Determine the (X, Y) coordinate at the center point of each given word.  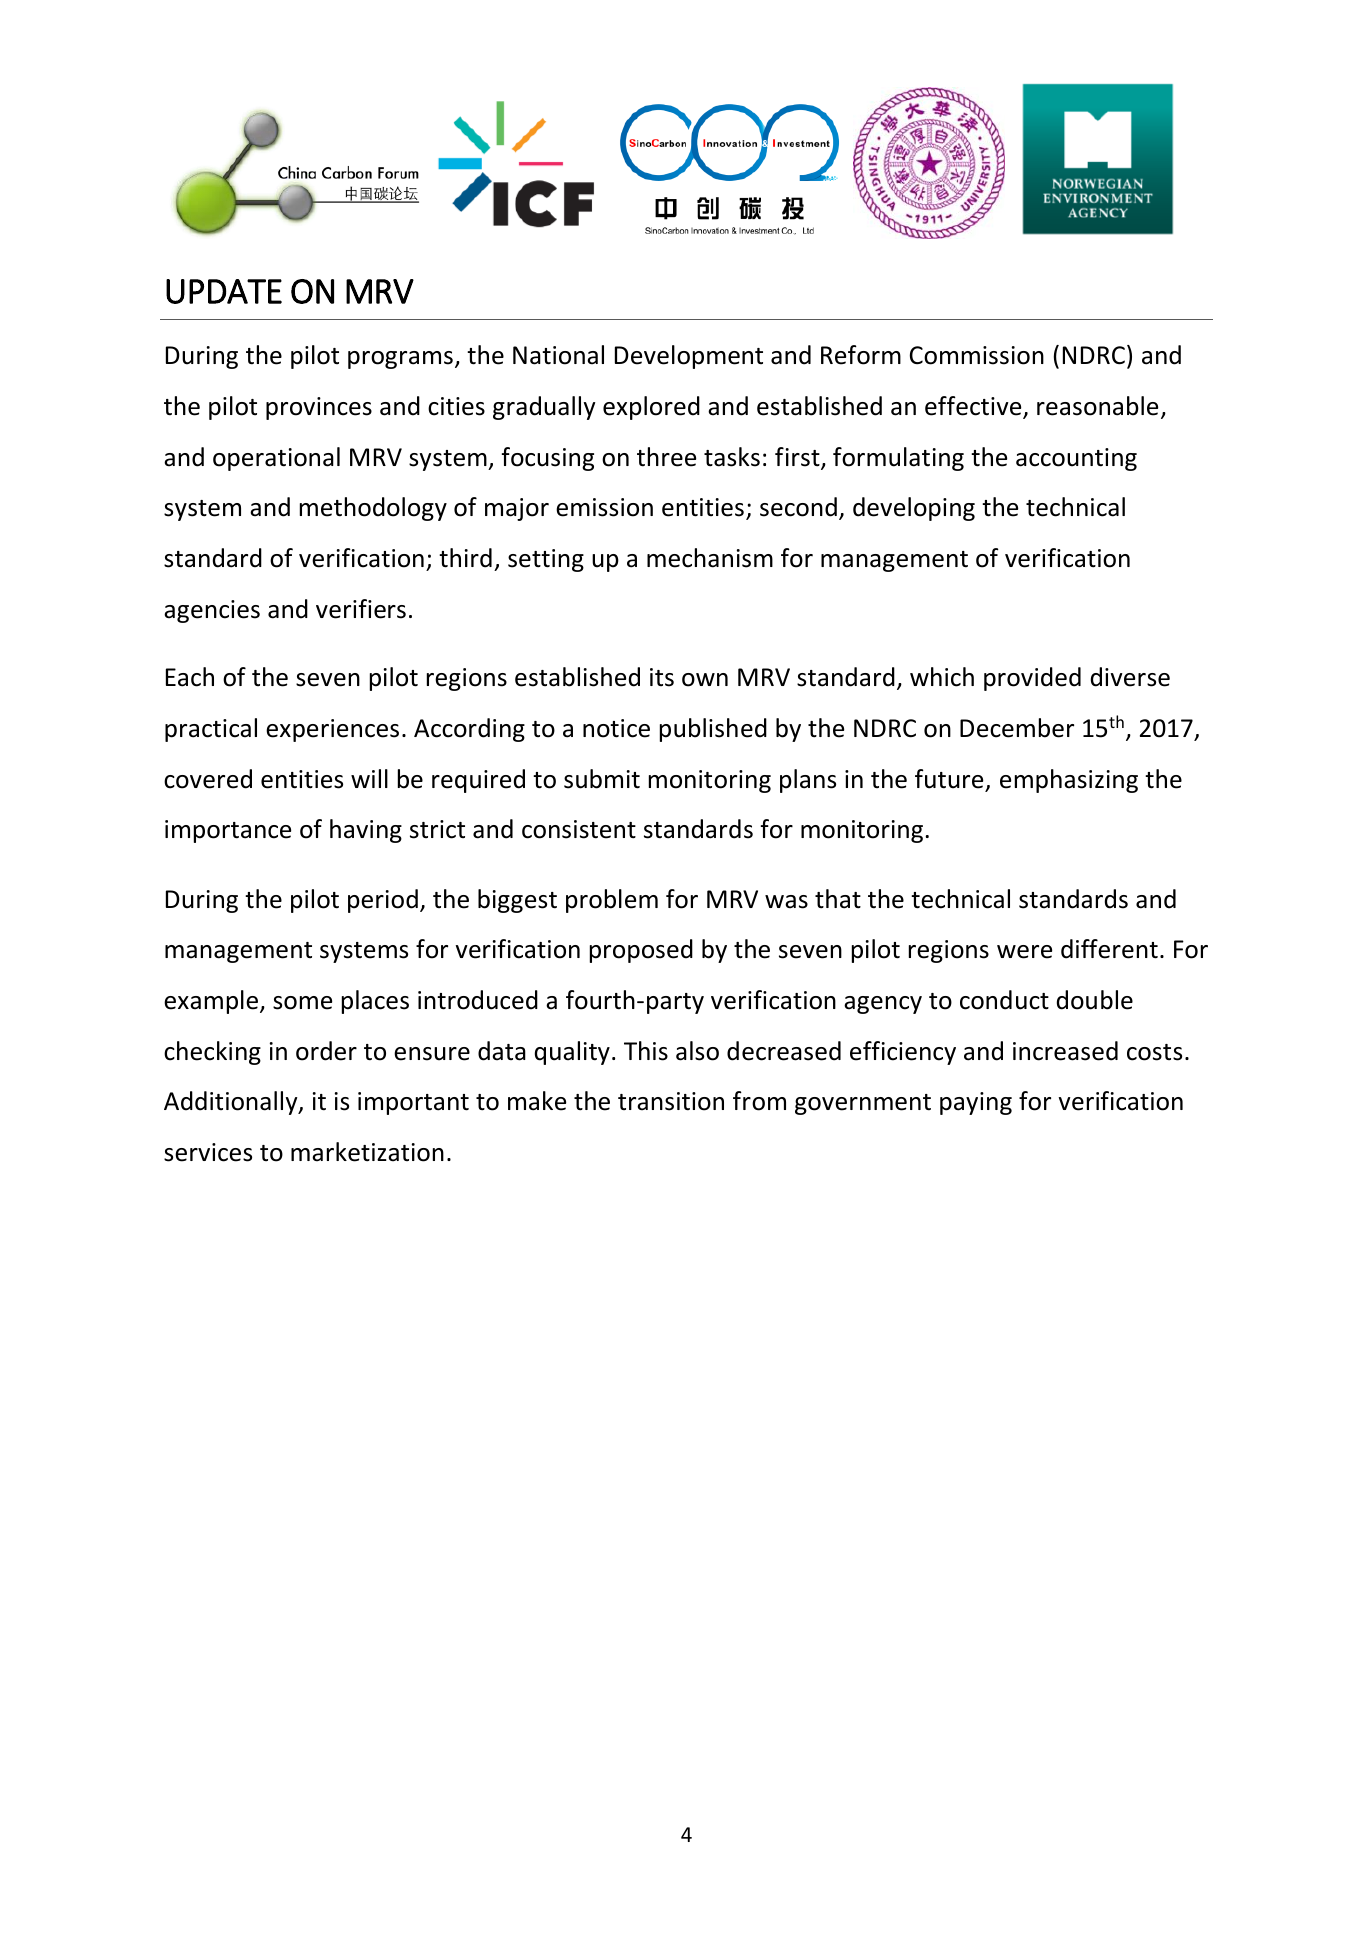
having (366, 831)
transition (671, 1101)
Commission (977, 355)
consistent (579, 829)
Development (689, 357)
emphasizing (1069, 781)
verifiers (361, 609)
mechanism (710, 558)
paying (976, 1103)
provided (1032, 679)
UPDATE (224, 291)
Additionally (232, 1103)
